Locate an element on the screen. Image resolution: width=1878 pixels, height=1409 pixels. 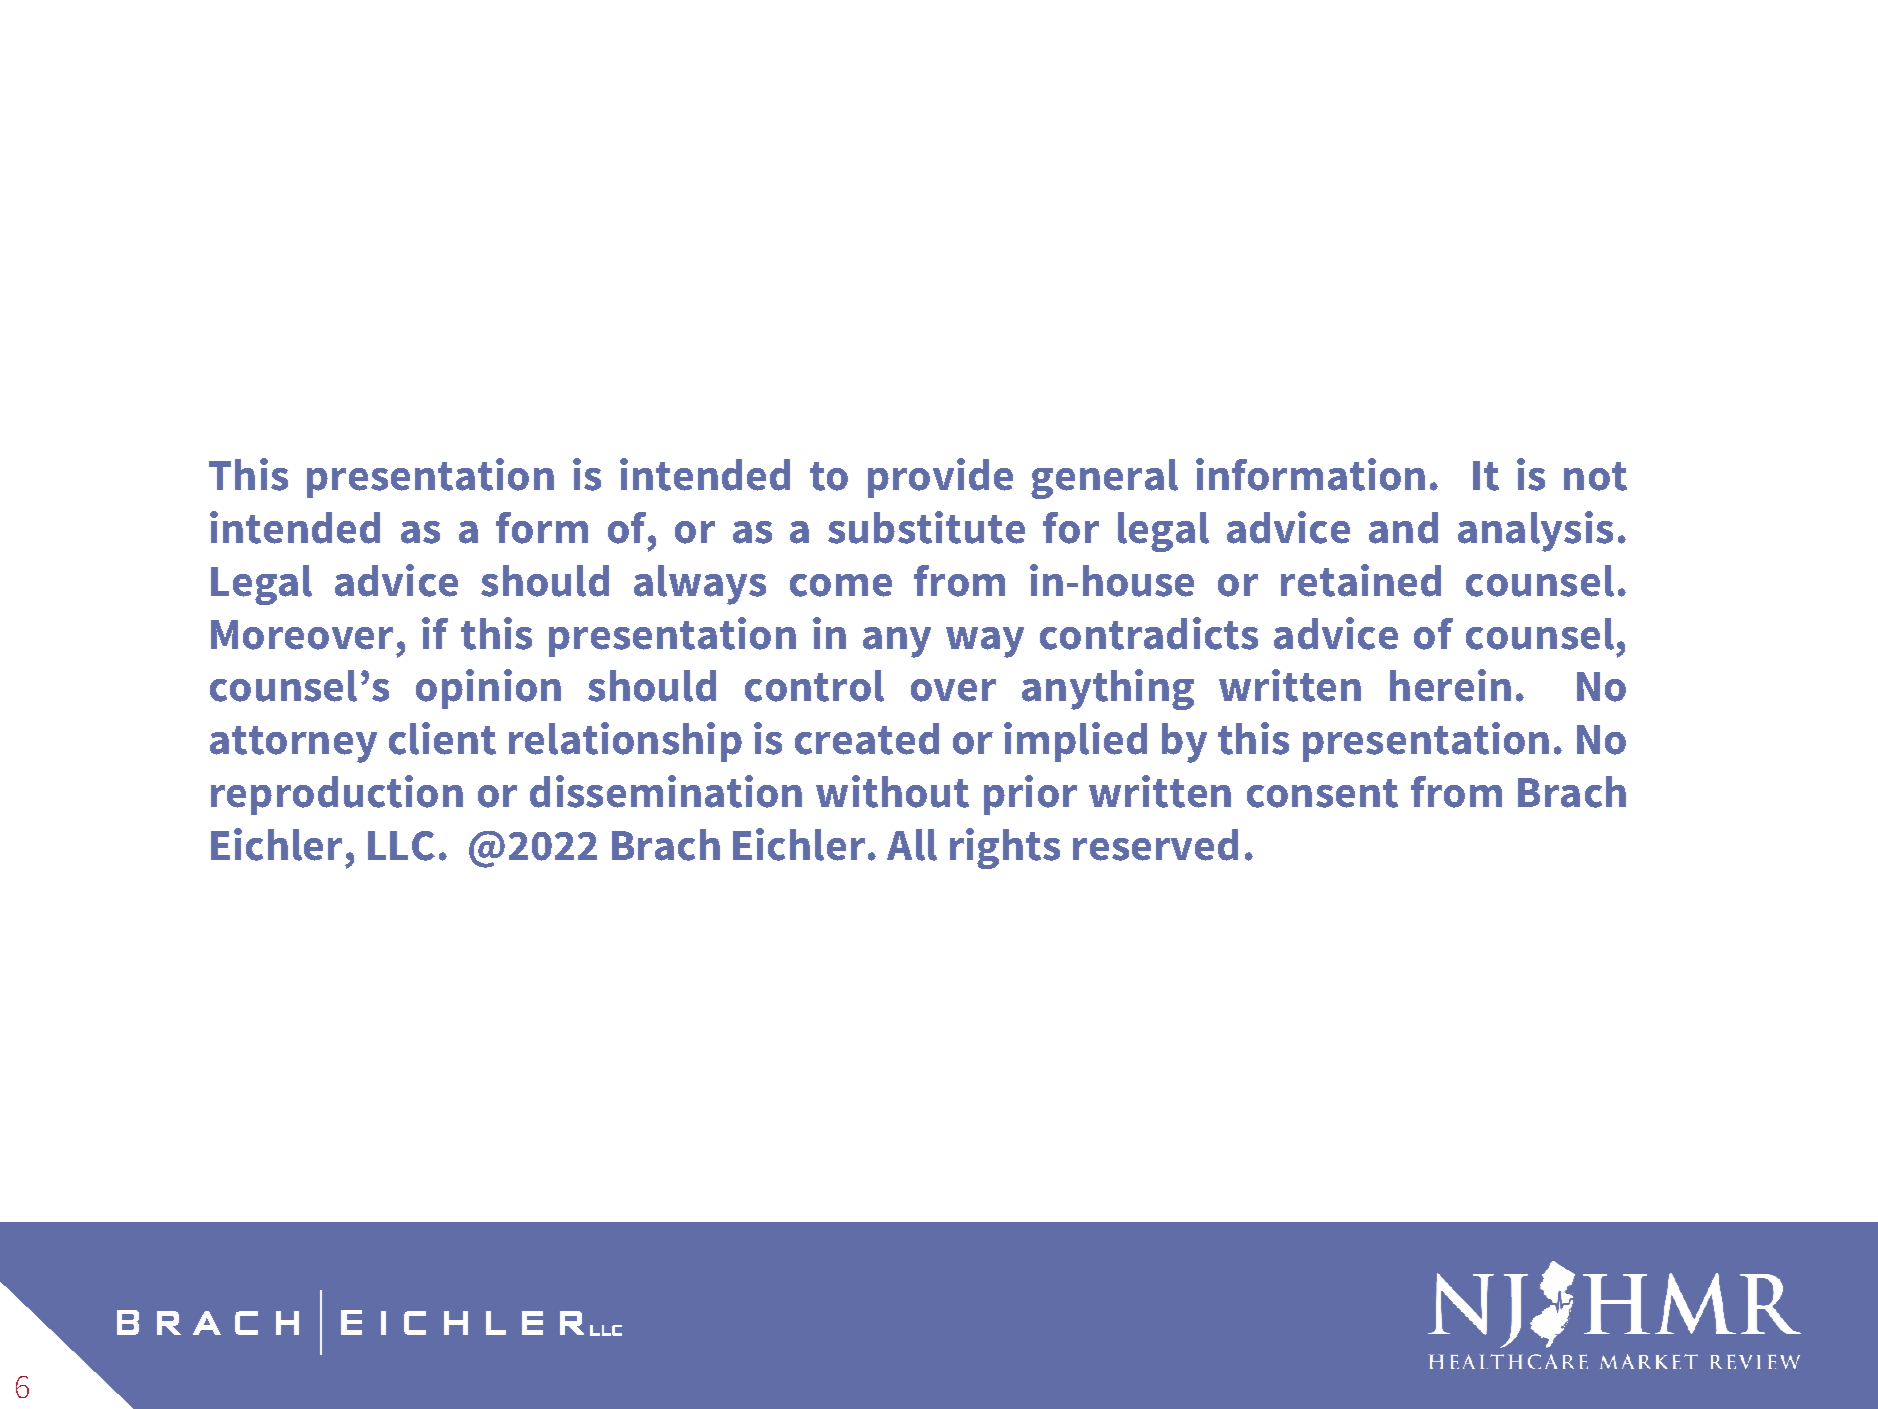
reserved is located at coordinates (1155, 845).
